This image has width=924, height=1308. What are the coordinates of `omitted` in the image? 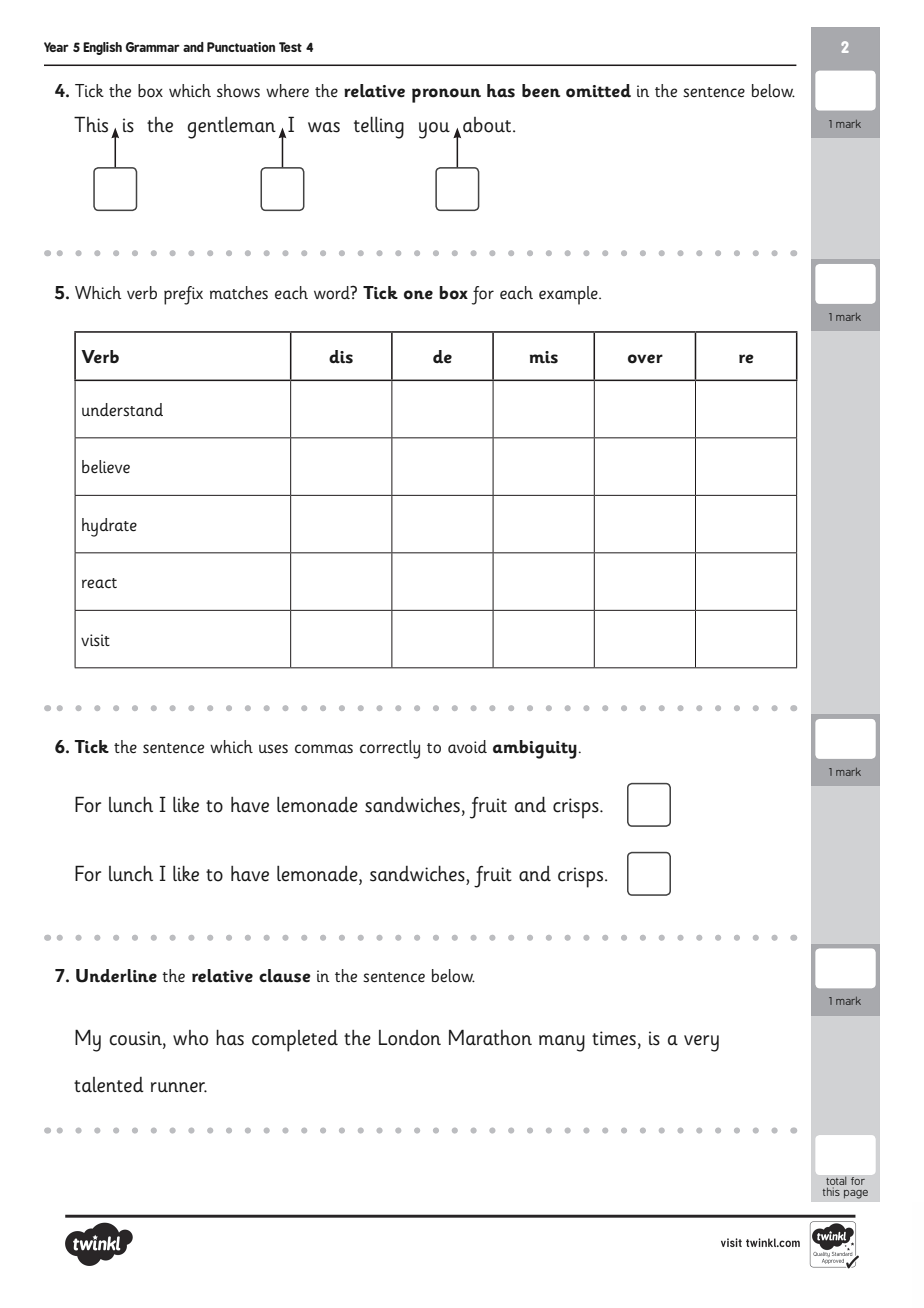 It's located at (598, 91).
